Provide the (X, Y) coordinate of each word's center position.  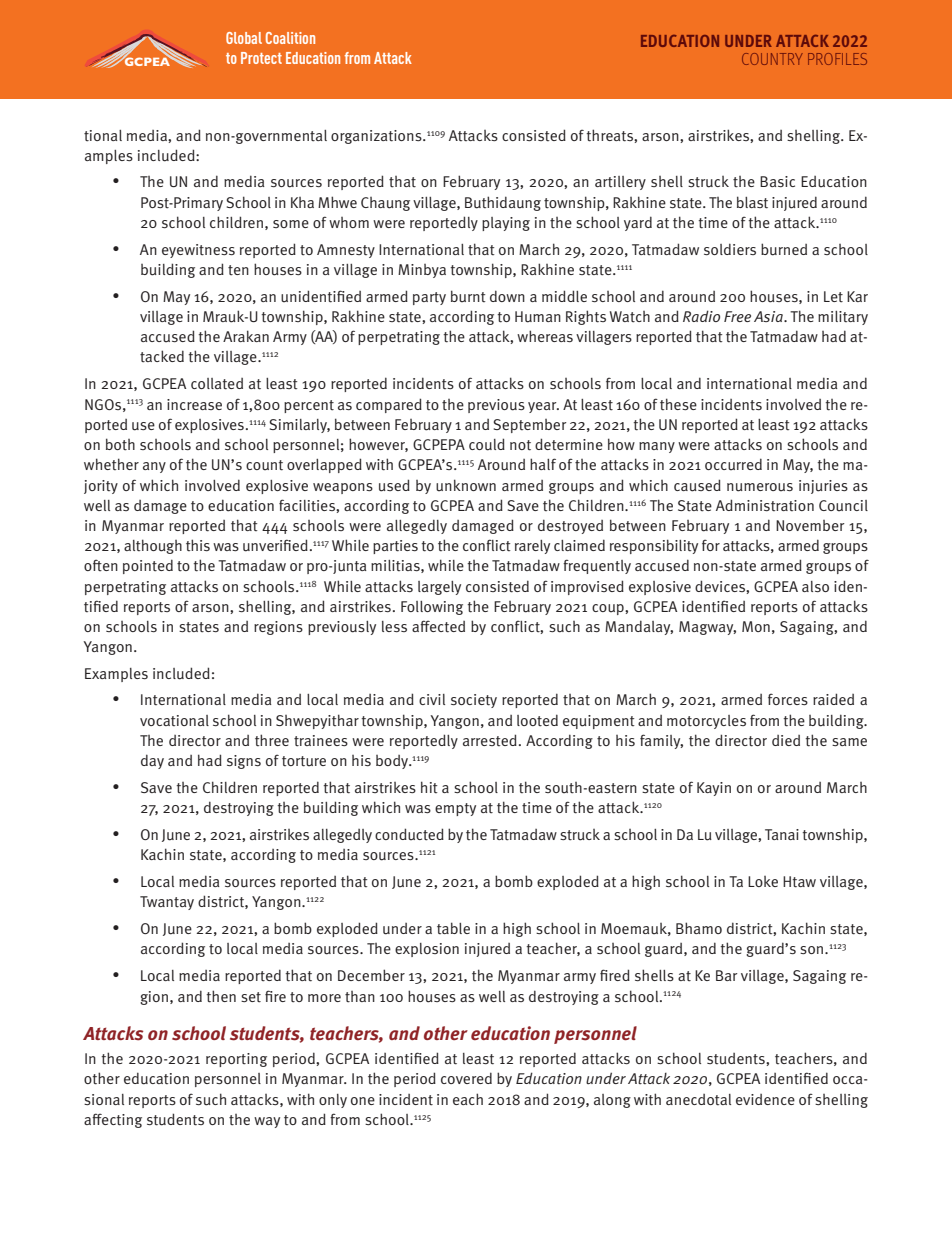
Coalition (290, 38)
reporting (236, 1060)
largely (439, 588)
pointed (148, 566)
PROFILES (837, 59)
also (815, 586)
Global (244, 38)
